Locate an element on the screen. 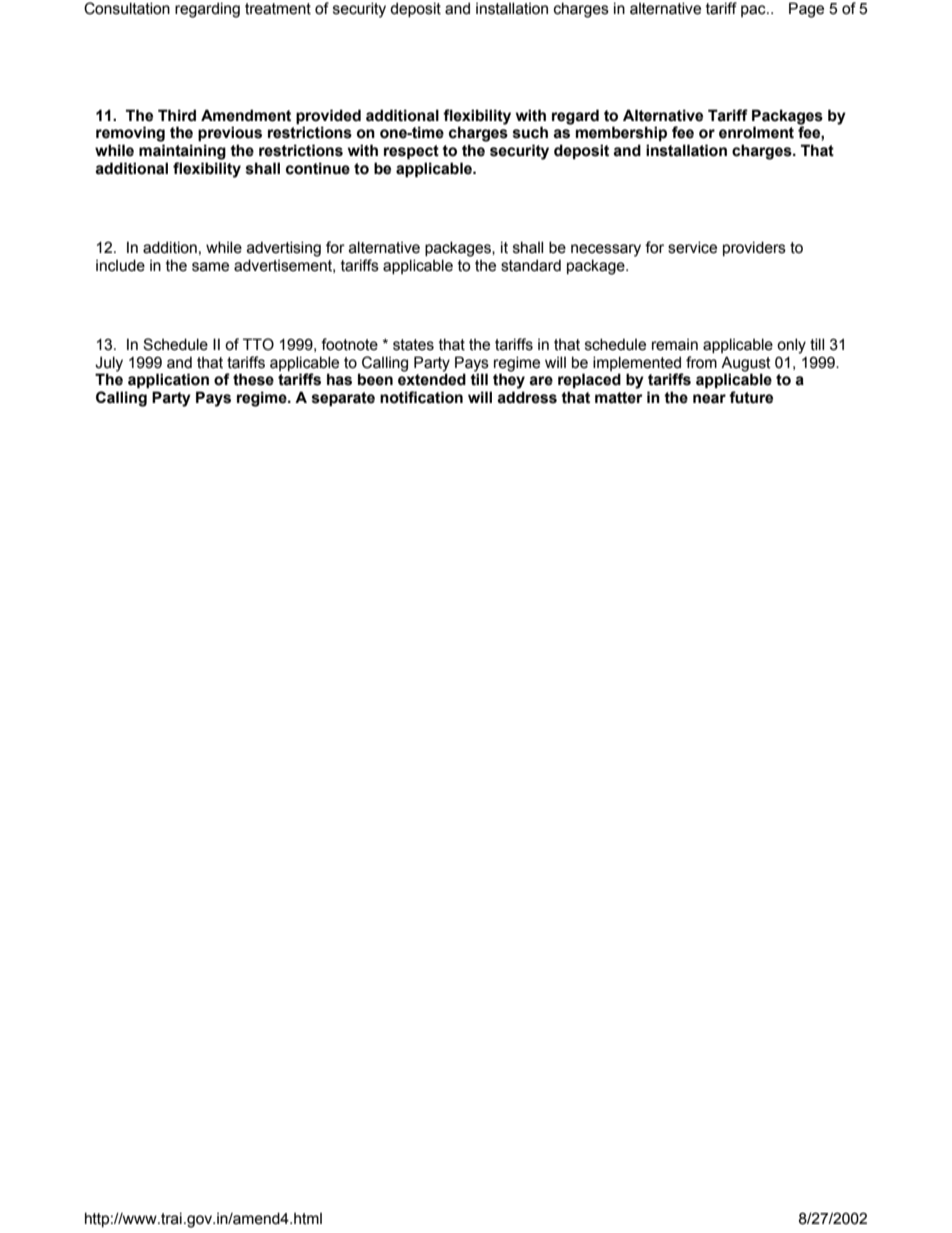 The height and width of the screenshot is (1233, 952). continue is located at coordinates (318, 168).
